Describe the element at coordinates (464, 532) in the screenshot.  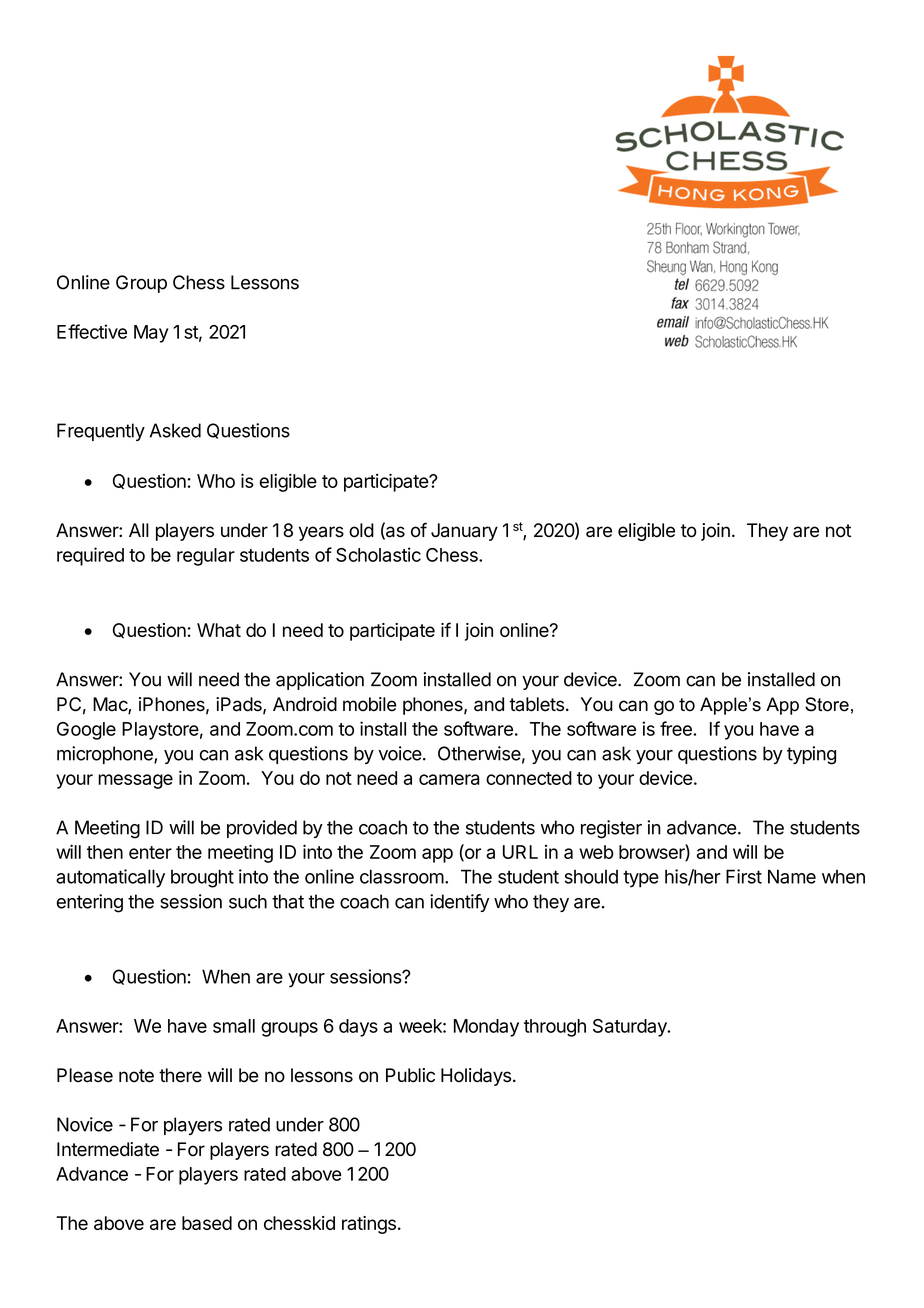
I see `January` at that location.
